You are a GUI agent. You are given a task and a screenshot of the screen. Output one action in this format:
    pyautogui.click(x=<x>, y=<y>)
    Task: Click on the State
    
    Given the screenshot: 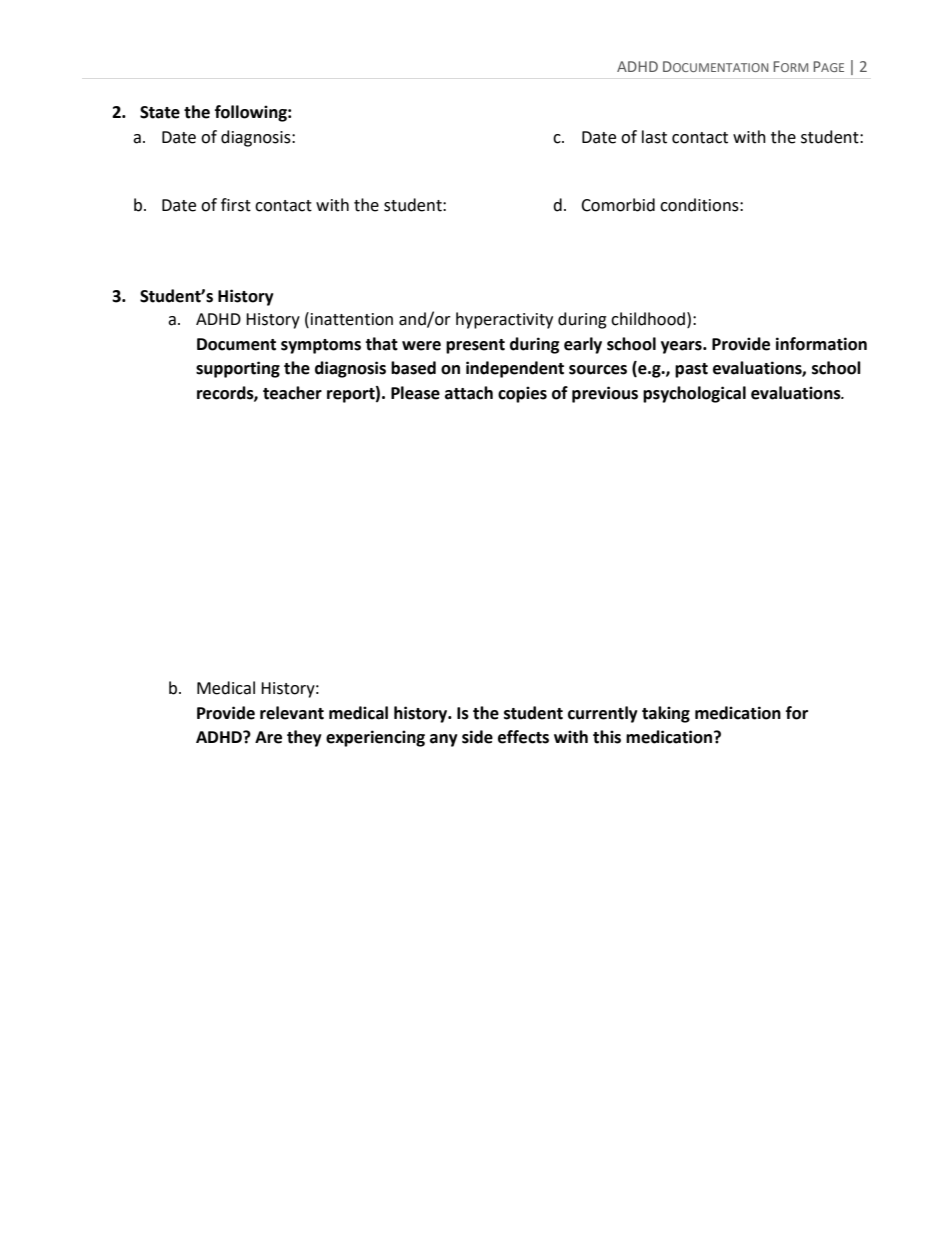 What is the action you would take?
    pyautogui.click(x=160, y=112)
